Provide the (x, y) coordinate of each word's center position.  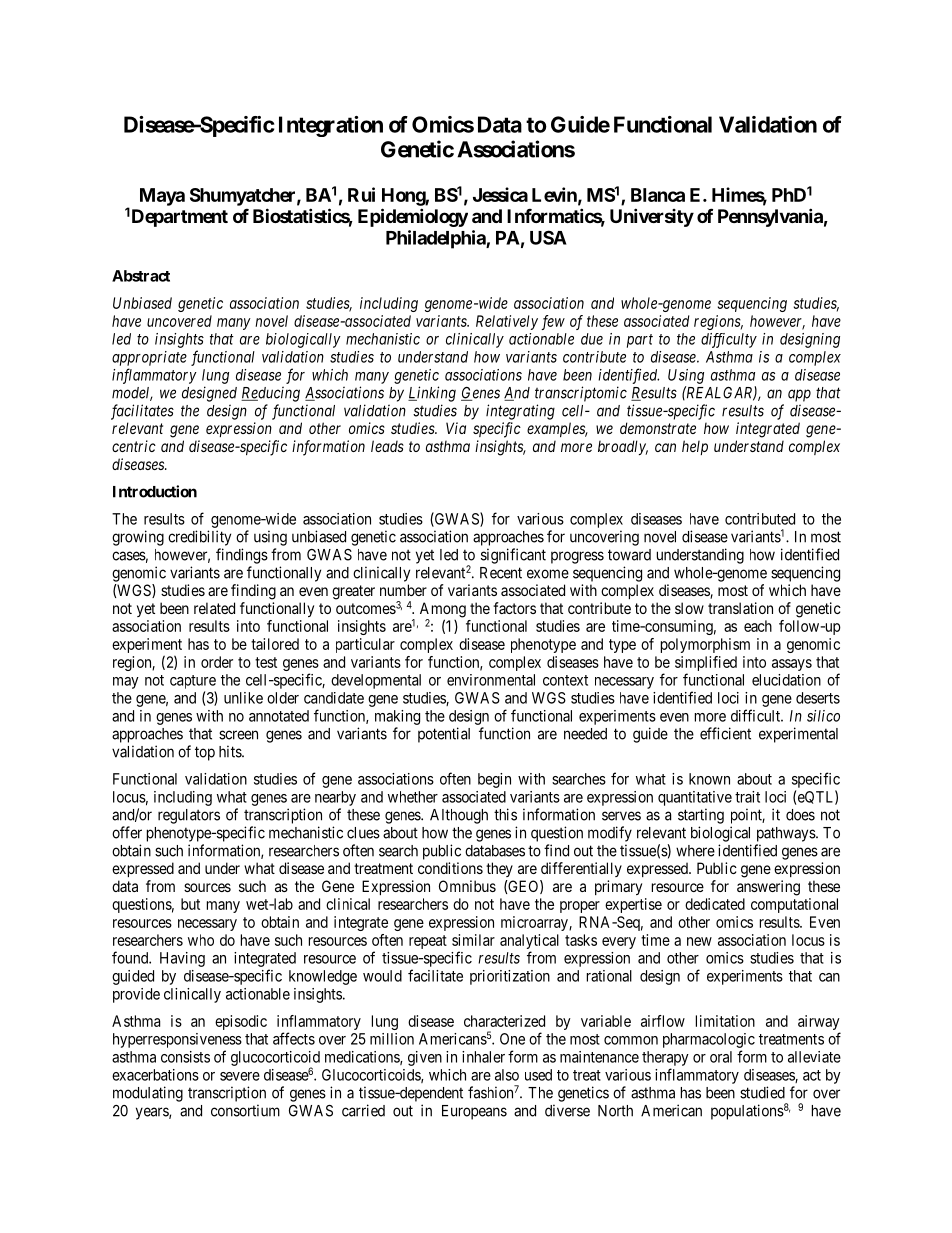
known (709, 779)
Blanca (658, 195)
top (205, 753)
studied (762, 1092)
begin (494, 780)
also (507, 1075)
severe (240, 1076)
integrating (520, 412)
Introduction (155, 491)
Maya (162, 197)
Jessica (500, 194)
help (695, 447)
